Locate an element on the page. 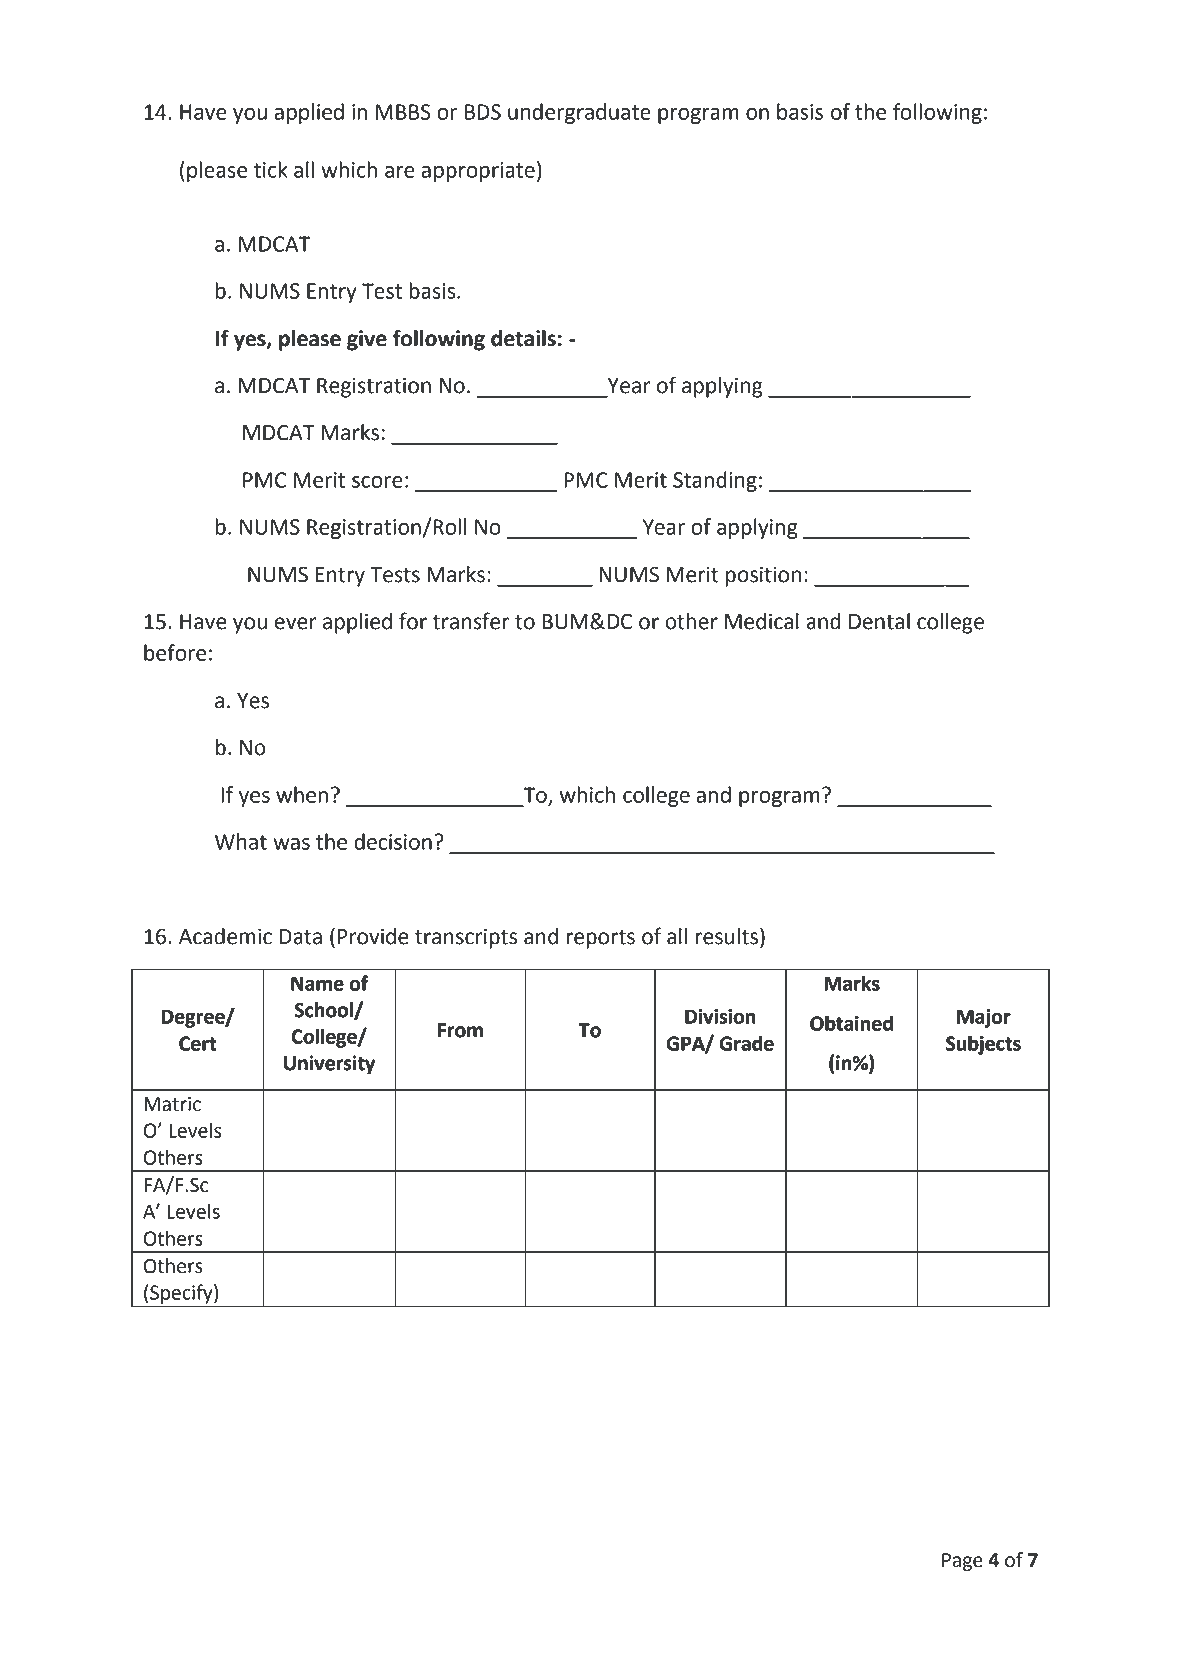  Obtained is located at coordinates (851, 1023).
